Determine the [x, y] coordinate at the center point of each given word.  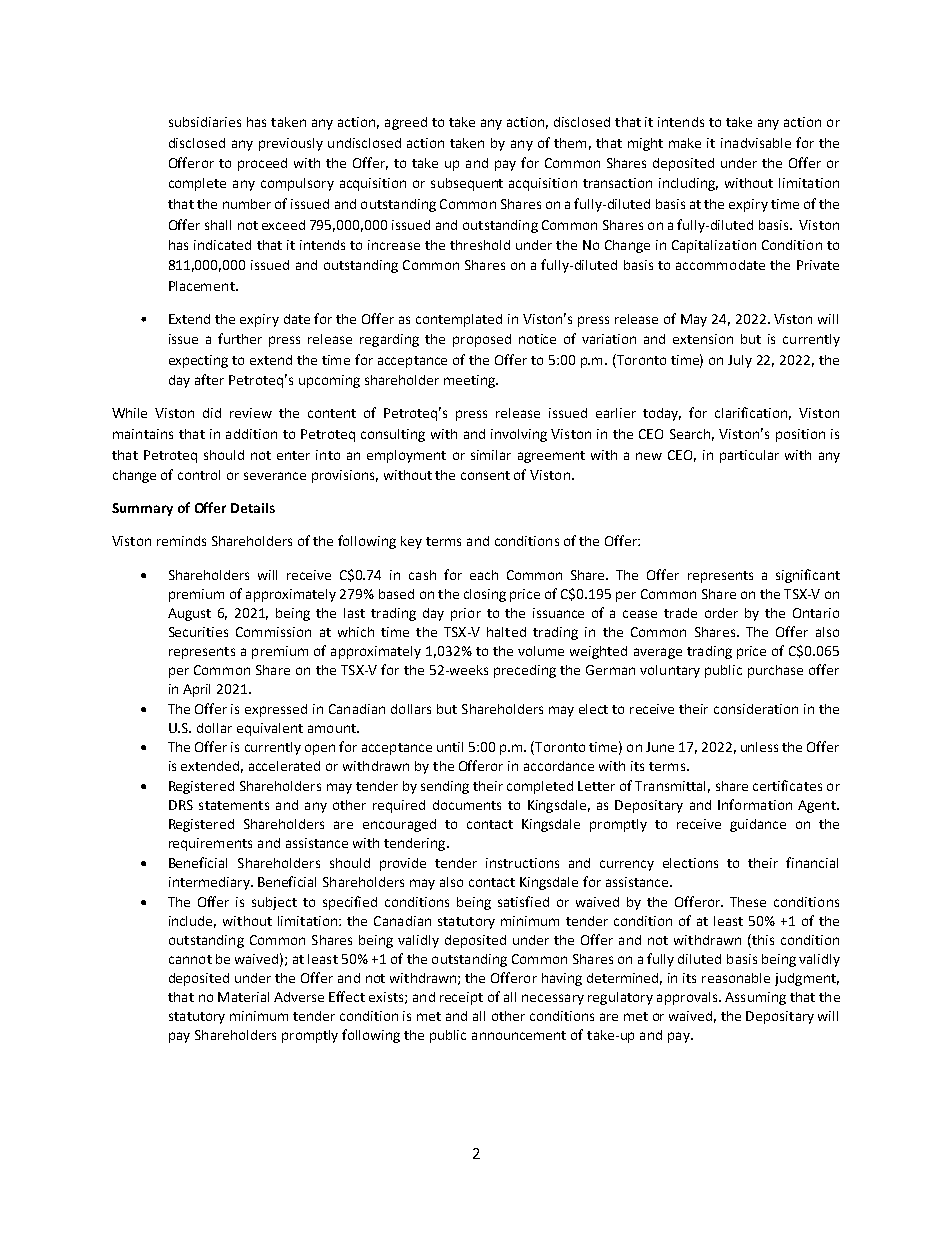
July [740, 361]
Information [755, 804]
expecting [198, 361]
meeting [470, 381]
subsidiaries [205, 122]
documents [467, 805]
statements [234, 805]
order [721, 613]
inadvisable [756, 143]
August [189, 614]
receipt [461, 998]
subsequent [467, 184]
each [484, 575]
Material [243, 997]
